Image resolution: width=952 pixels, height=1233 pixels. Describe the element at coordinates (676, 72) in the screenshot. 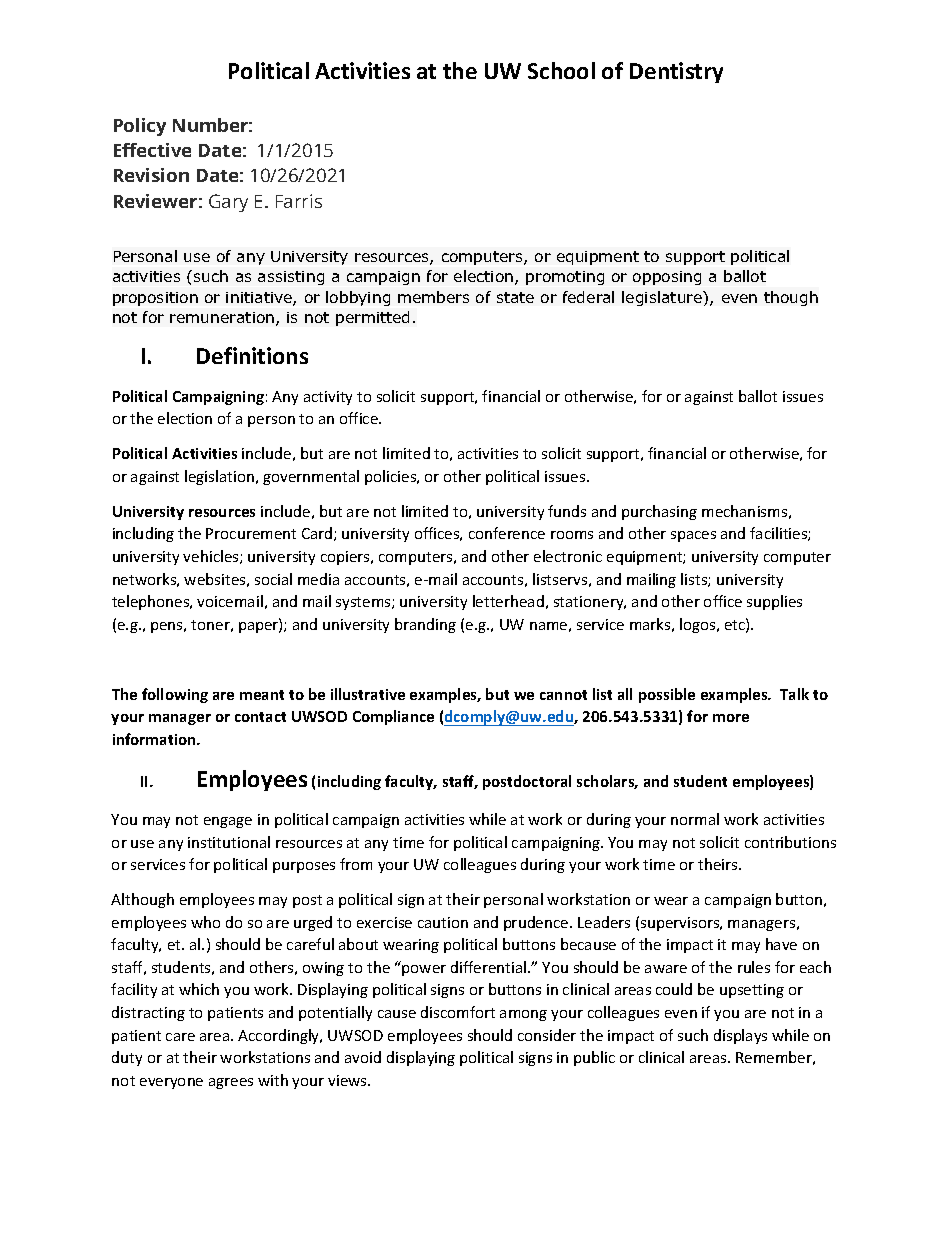

I see `Dentistry` at that location.
